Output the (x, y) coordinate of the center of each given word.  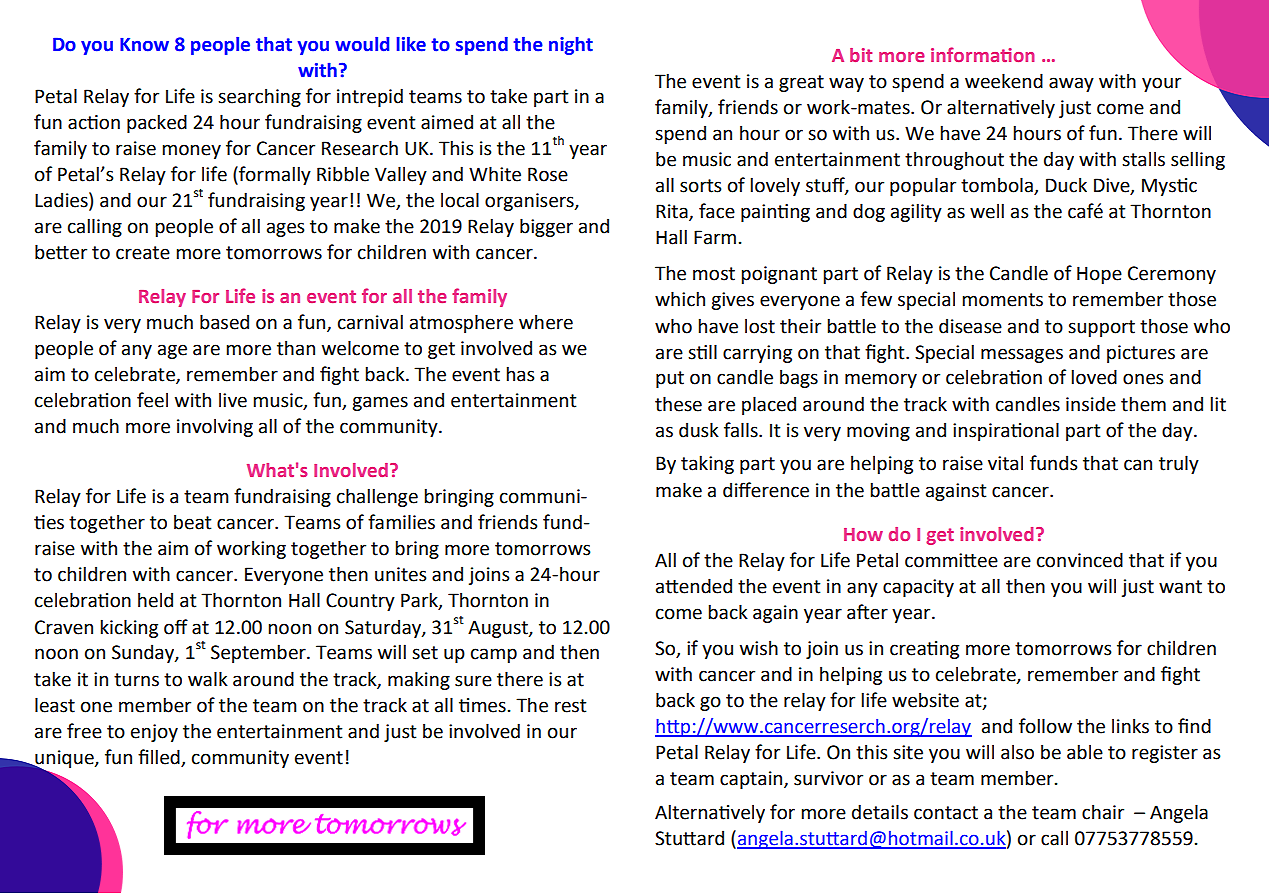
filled (159, 757)
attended (694, 586)
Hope (1099, 275)
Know (144, 45)
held (155, 600)
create (143, 253)
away (1071, 84)
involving (215, 427)
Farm (715, 237)
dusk (699, 430)
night (571, 46)
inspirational (1006, 431)
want (1180, 587)
